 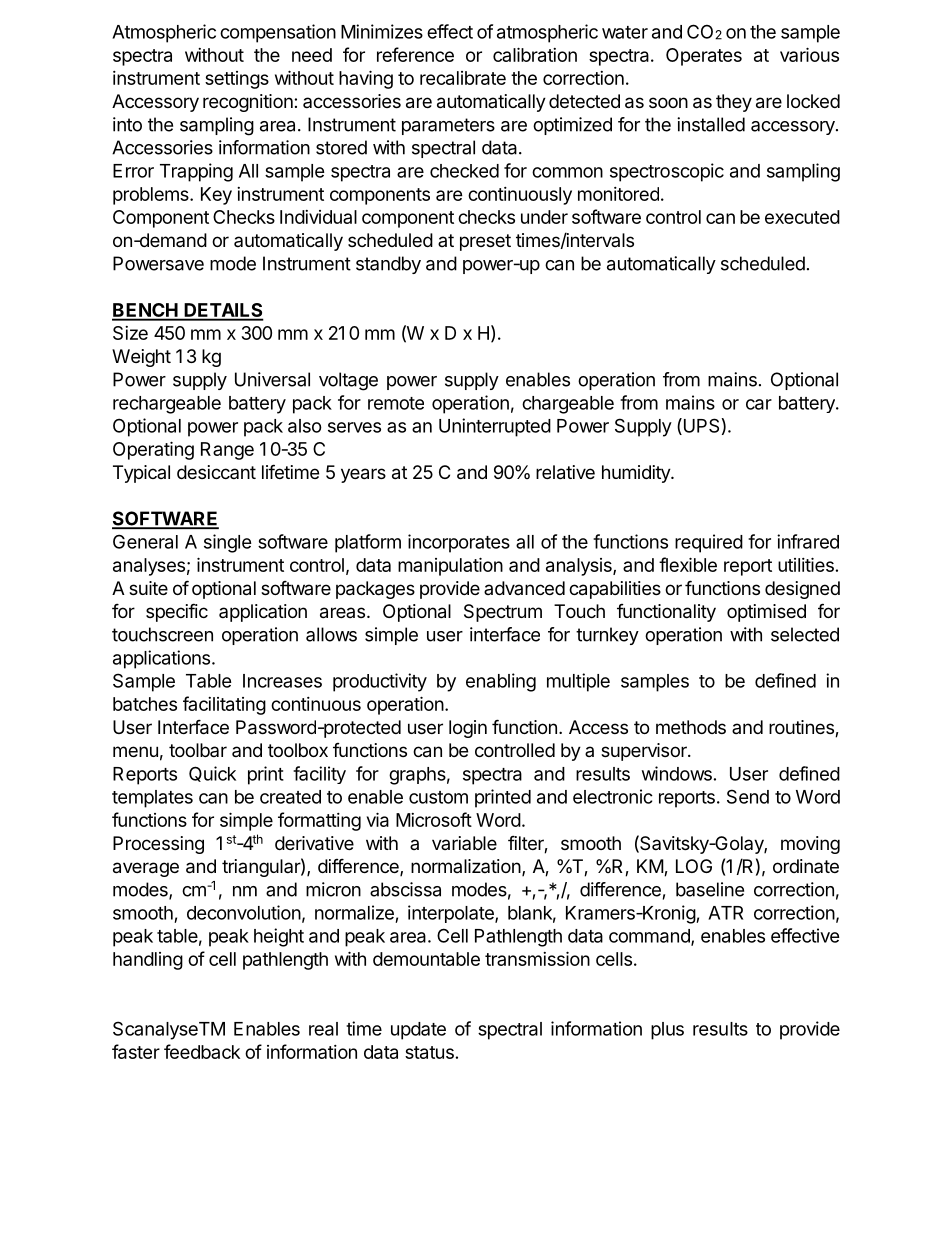 What do you see at coordinates (228, 543) in the screenshot?
I see `single` at bounding box center [228, 543].
